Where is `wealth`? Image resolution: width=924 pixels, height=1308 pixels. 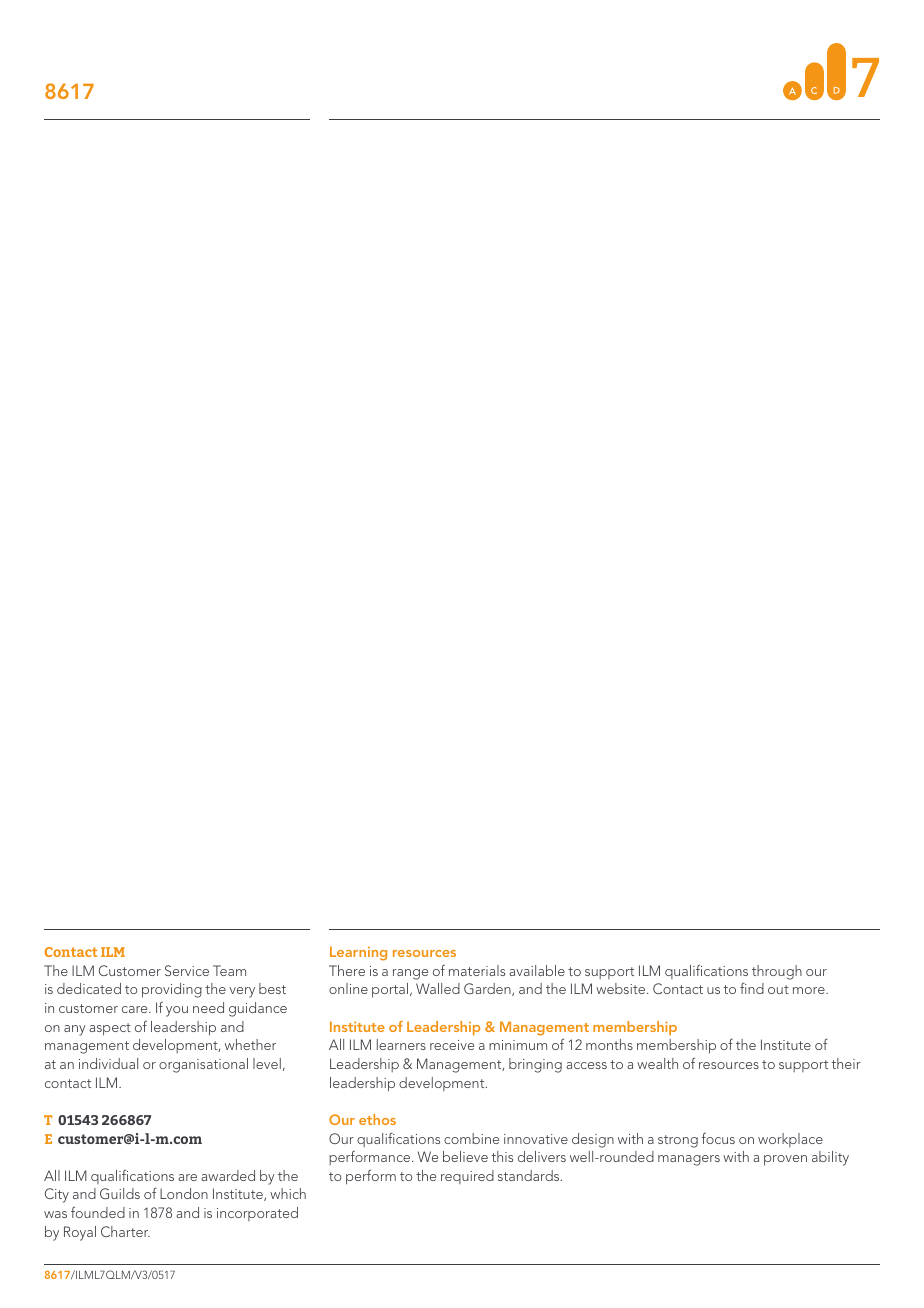
wealth is located at coordinates (657, 1063).
